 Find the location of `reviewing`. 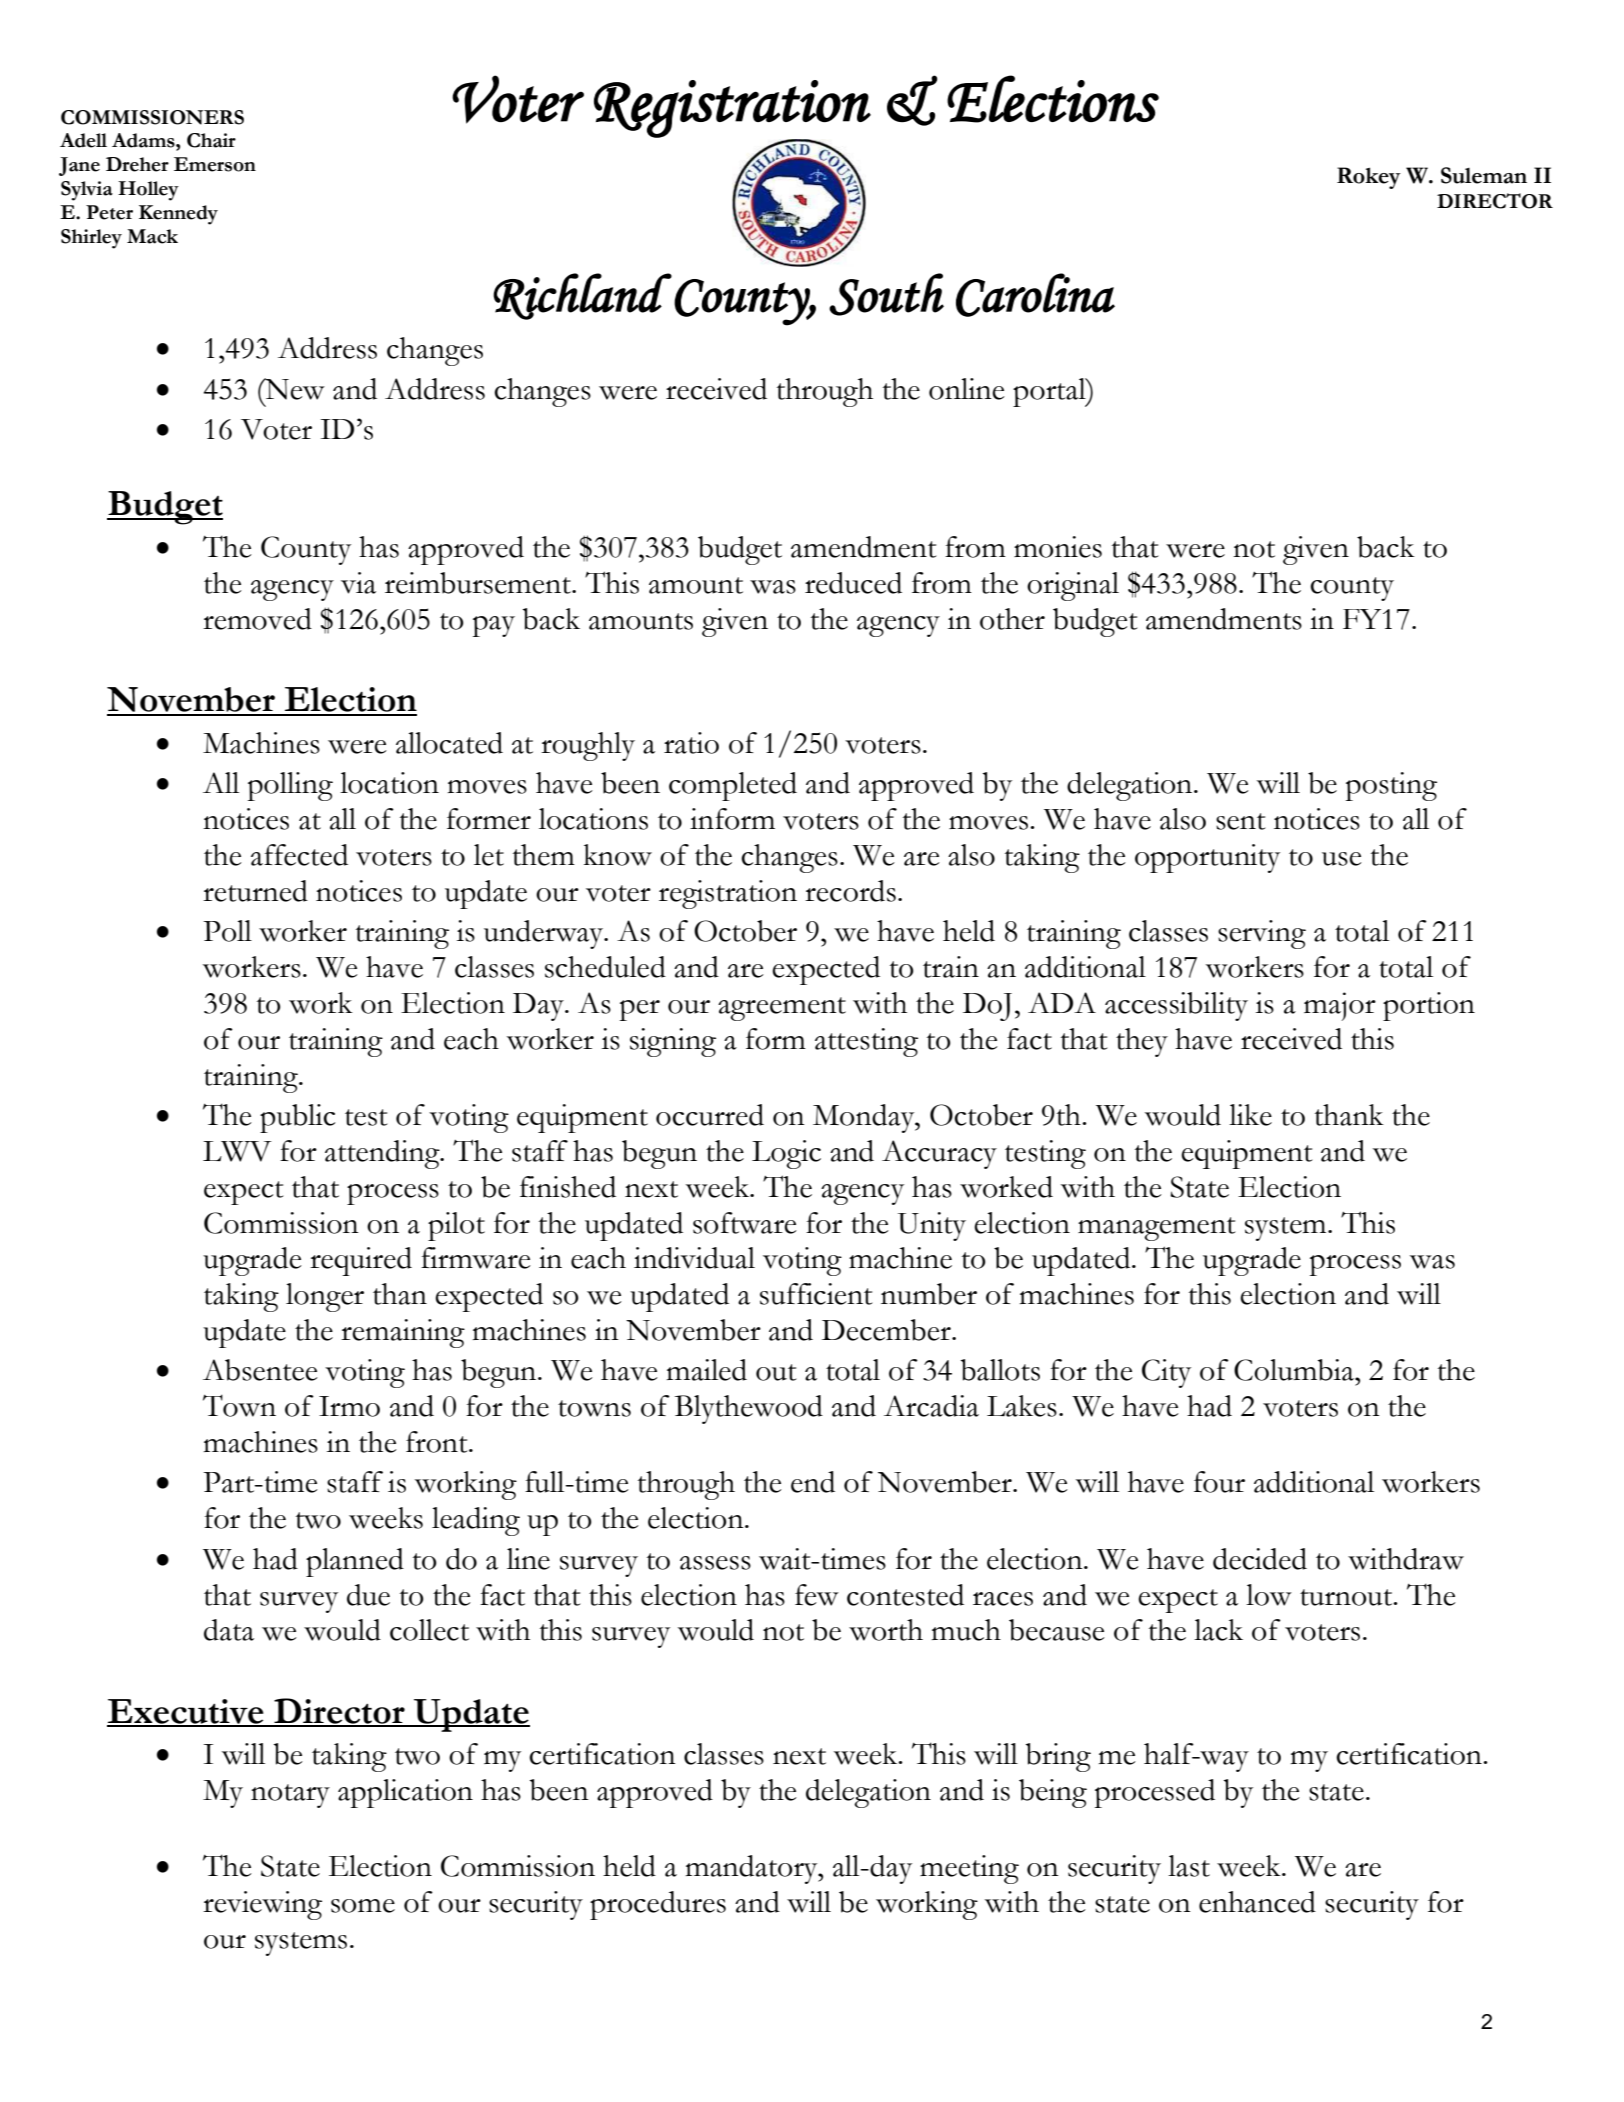

reviewing is located at coordinates (262, 1905).
